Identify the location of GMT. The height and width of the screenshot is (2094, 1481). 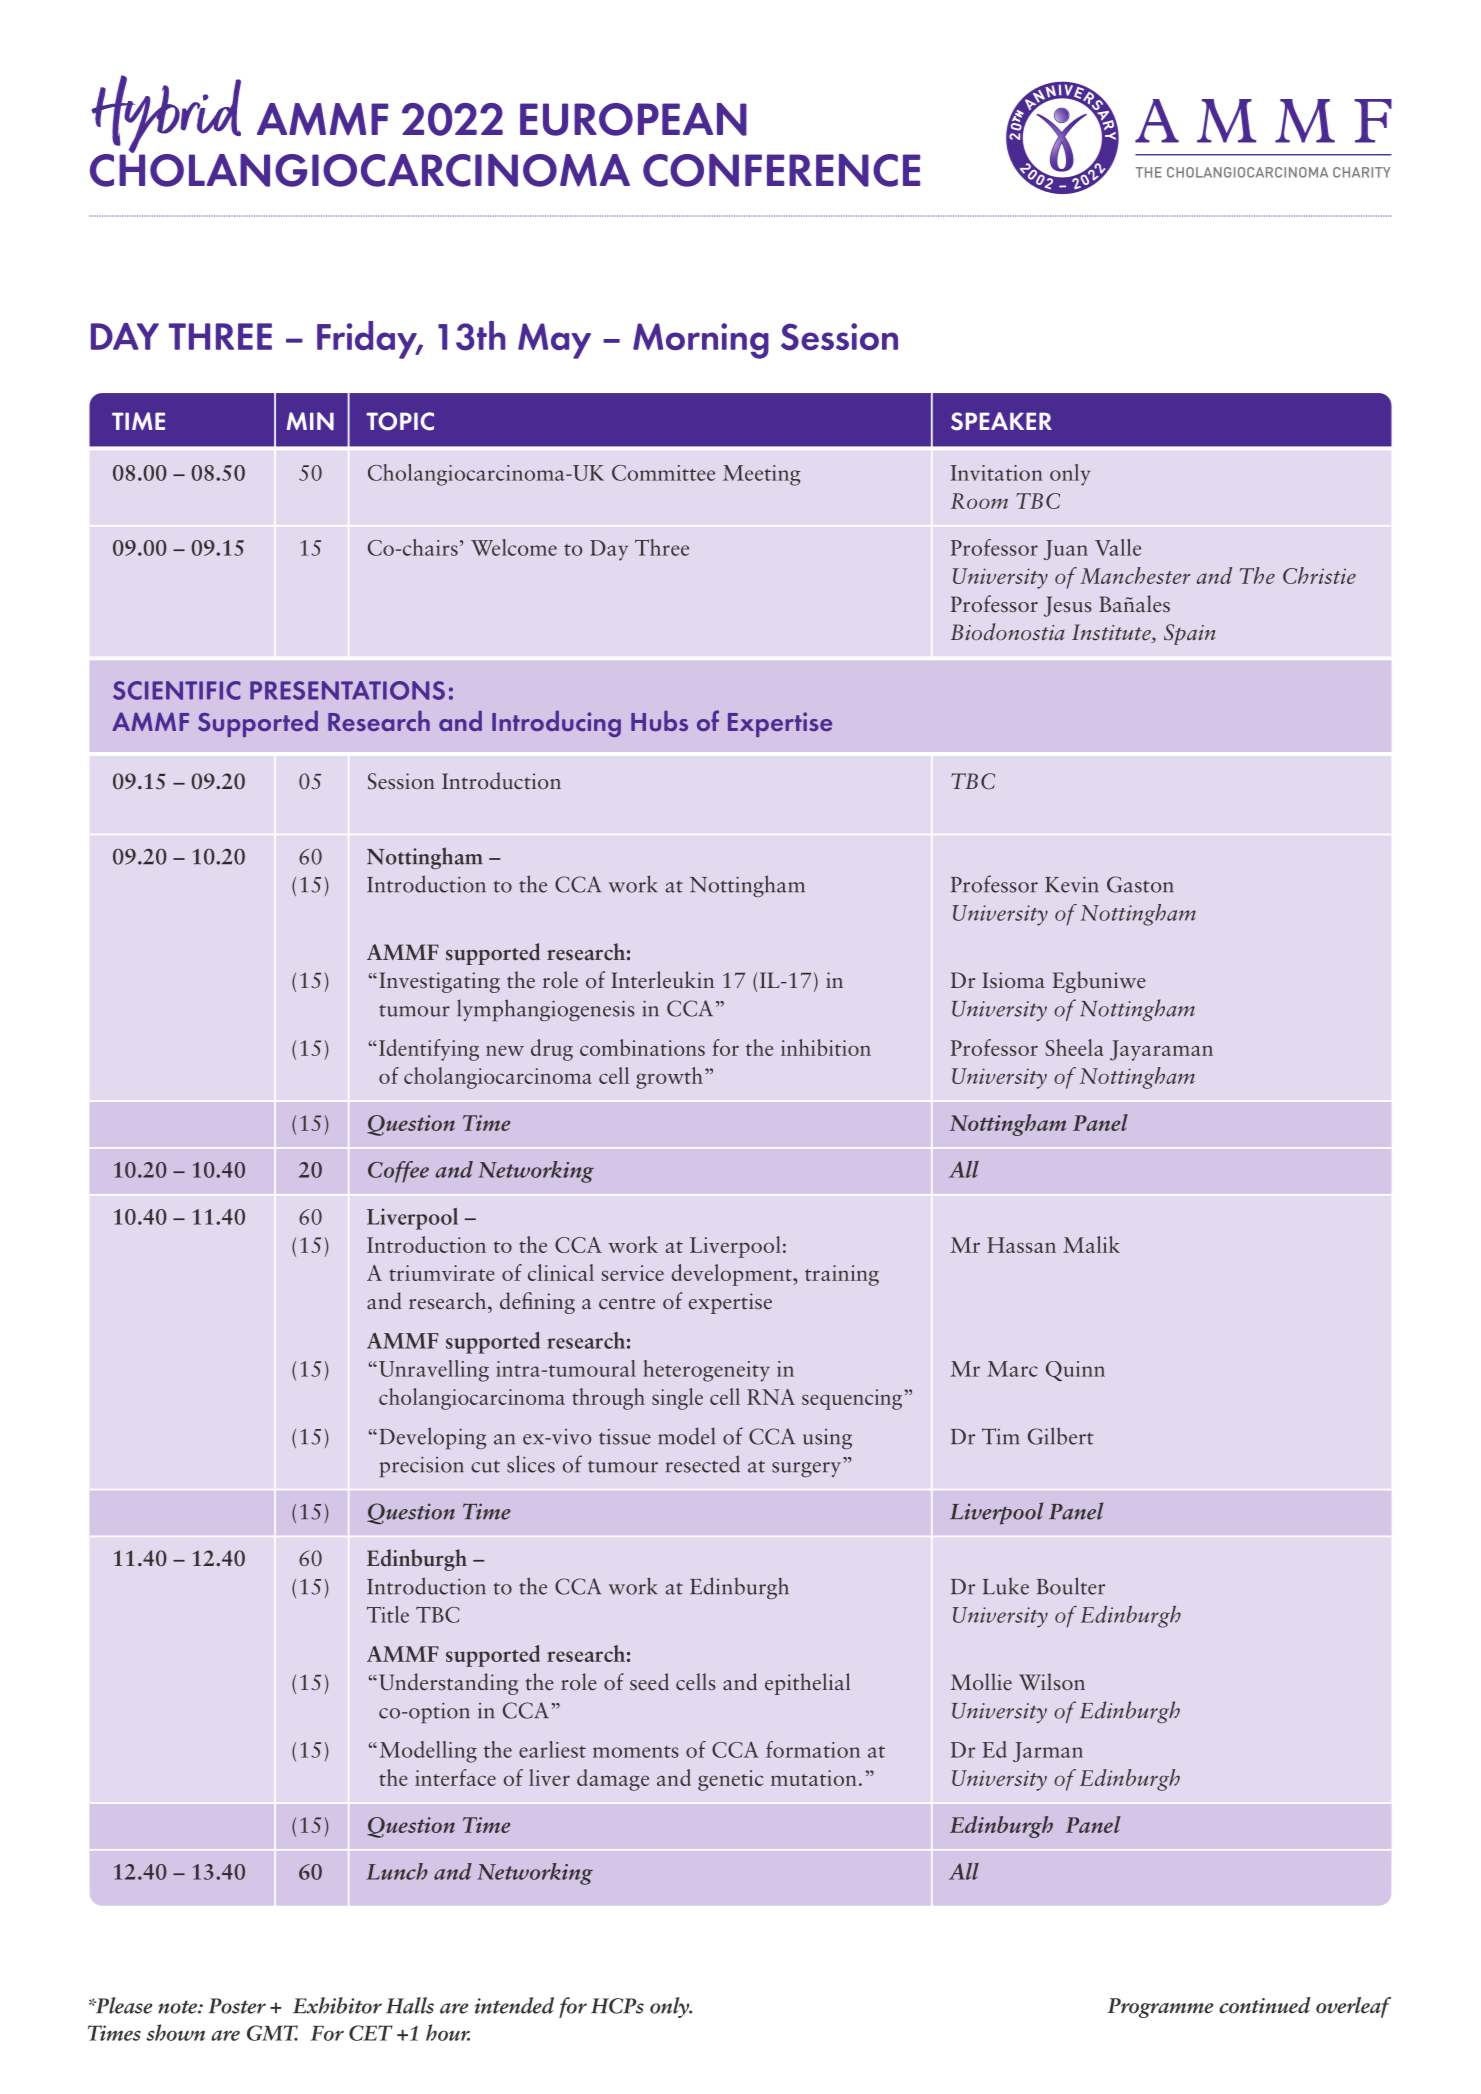
(272, 2033).
